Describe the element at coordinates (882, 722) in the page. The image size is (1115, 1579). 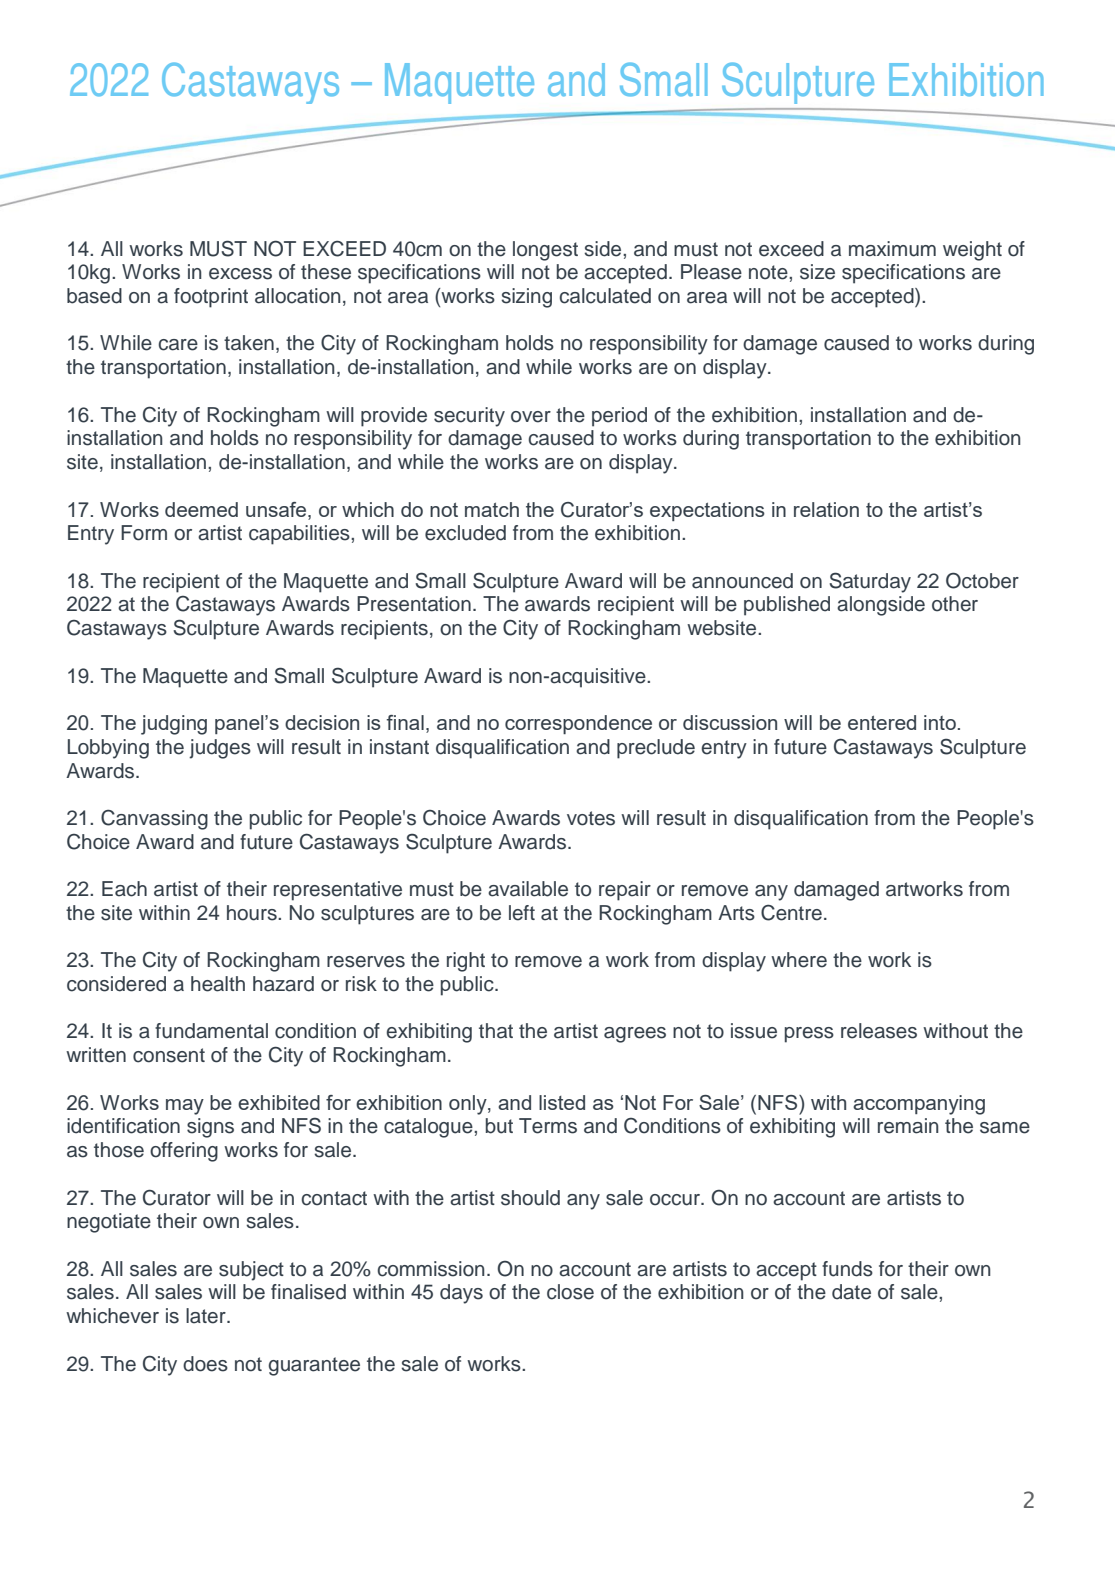
I see `entered` at that location.
